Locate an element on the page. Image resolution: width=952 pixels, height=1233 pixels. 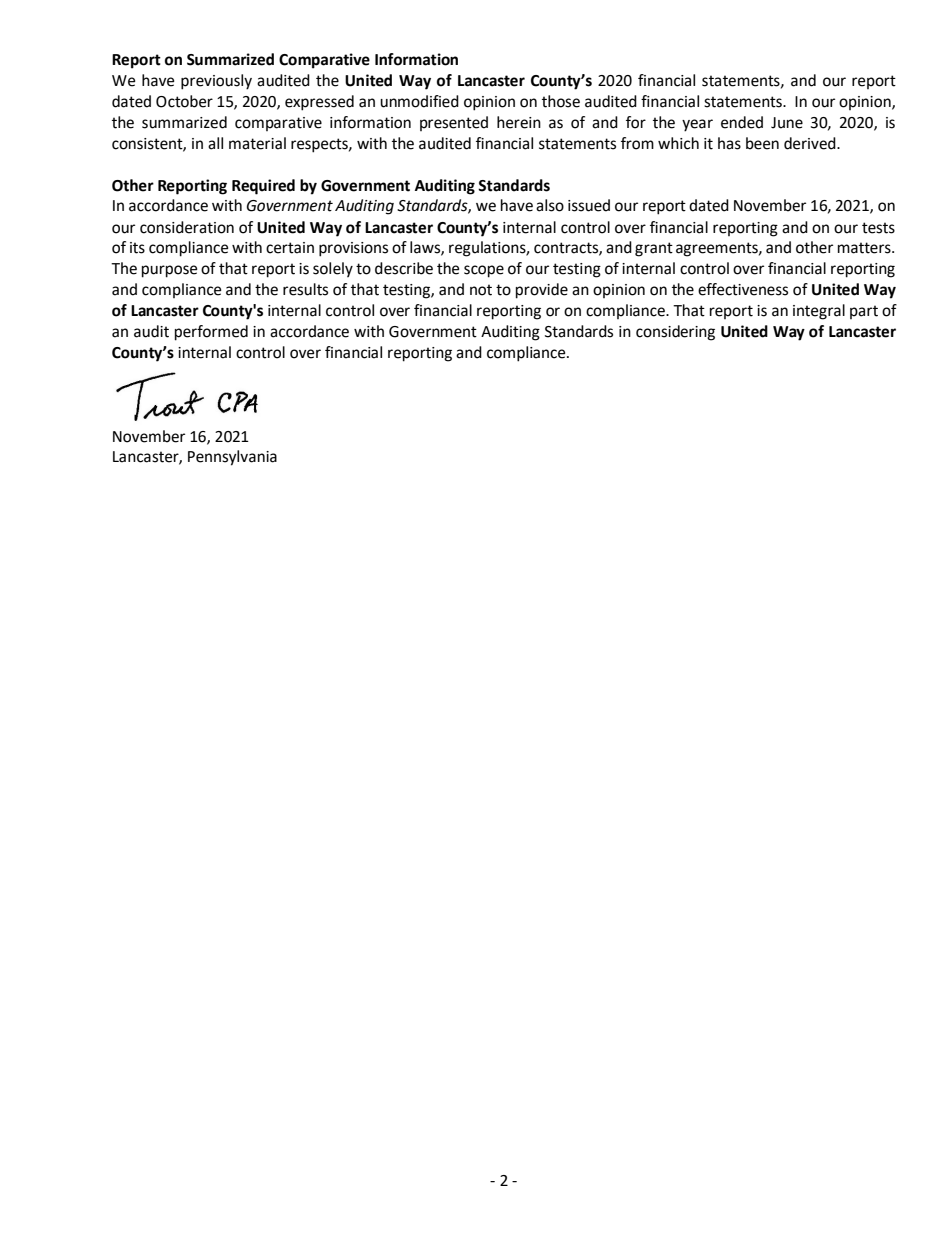
considering is located at coordinates (675, 333).
